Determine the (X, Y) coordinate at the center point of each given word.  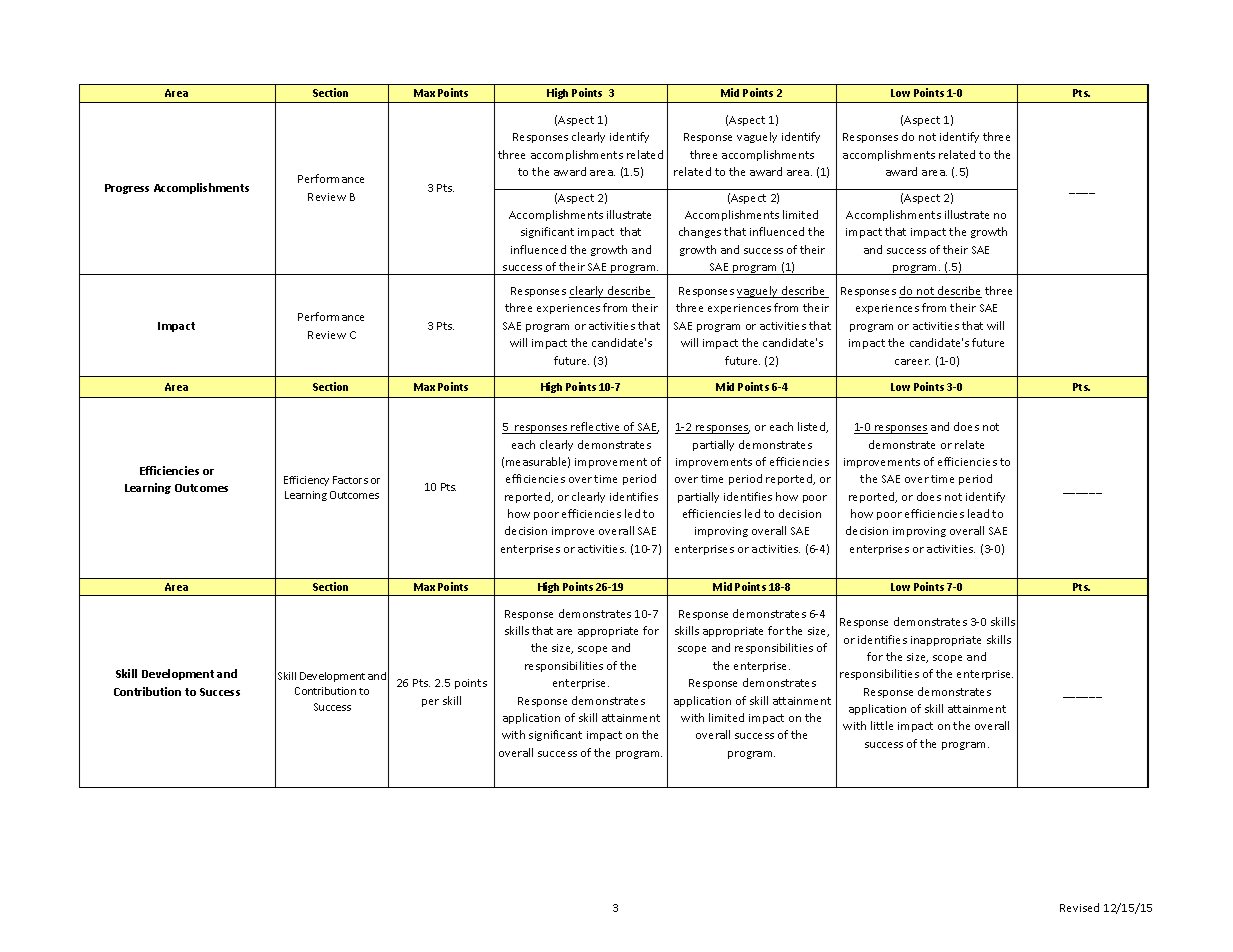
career (912, 362)
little (882, 725)
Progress (127, 189)
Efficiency (306, 481)
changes (700, 232)
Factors (350, 480)
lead (978, 513)
